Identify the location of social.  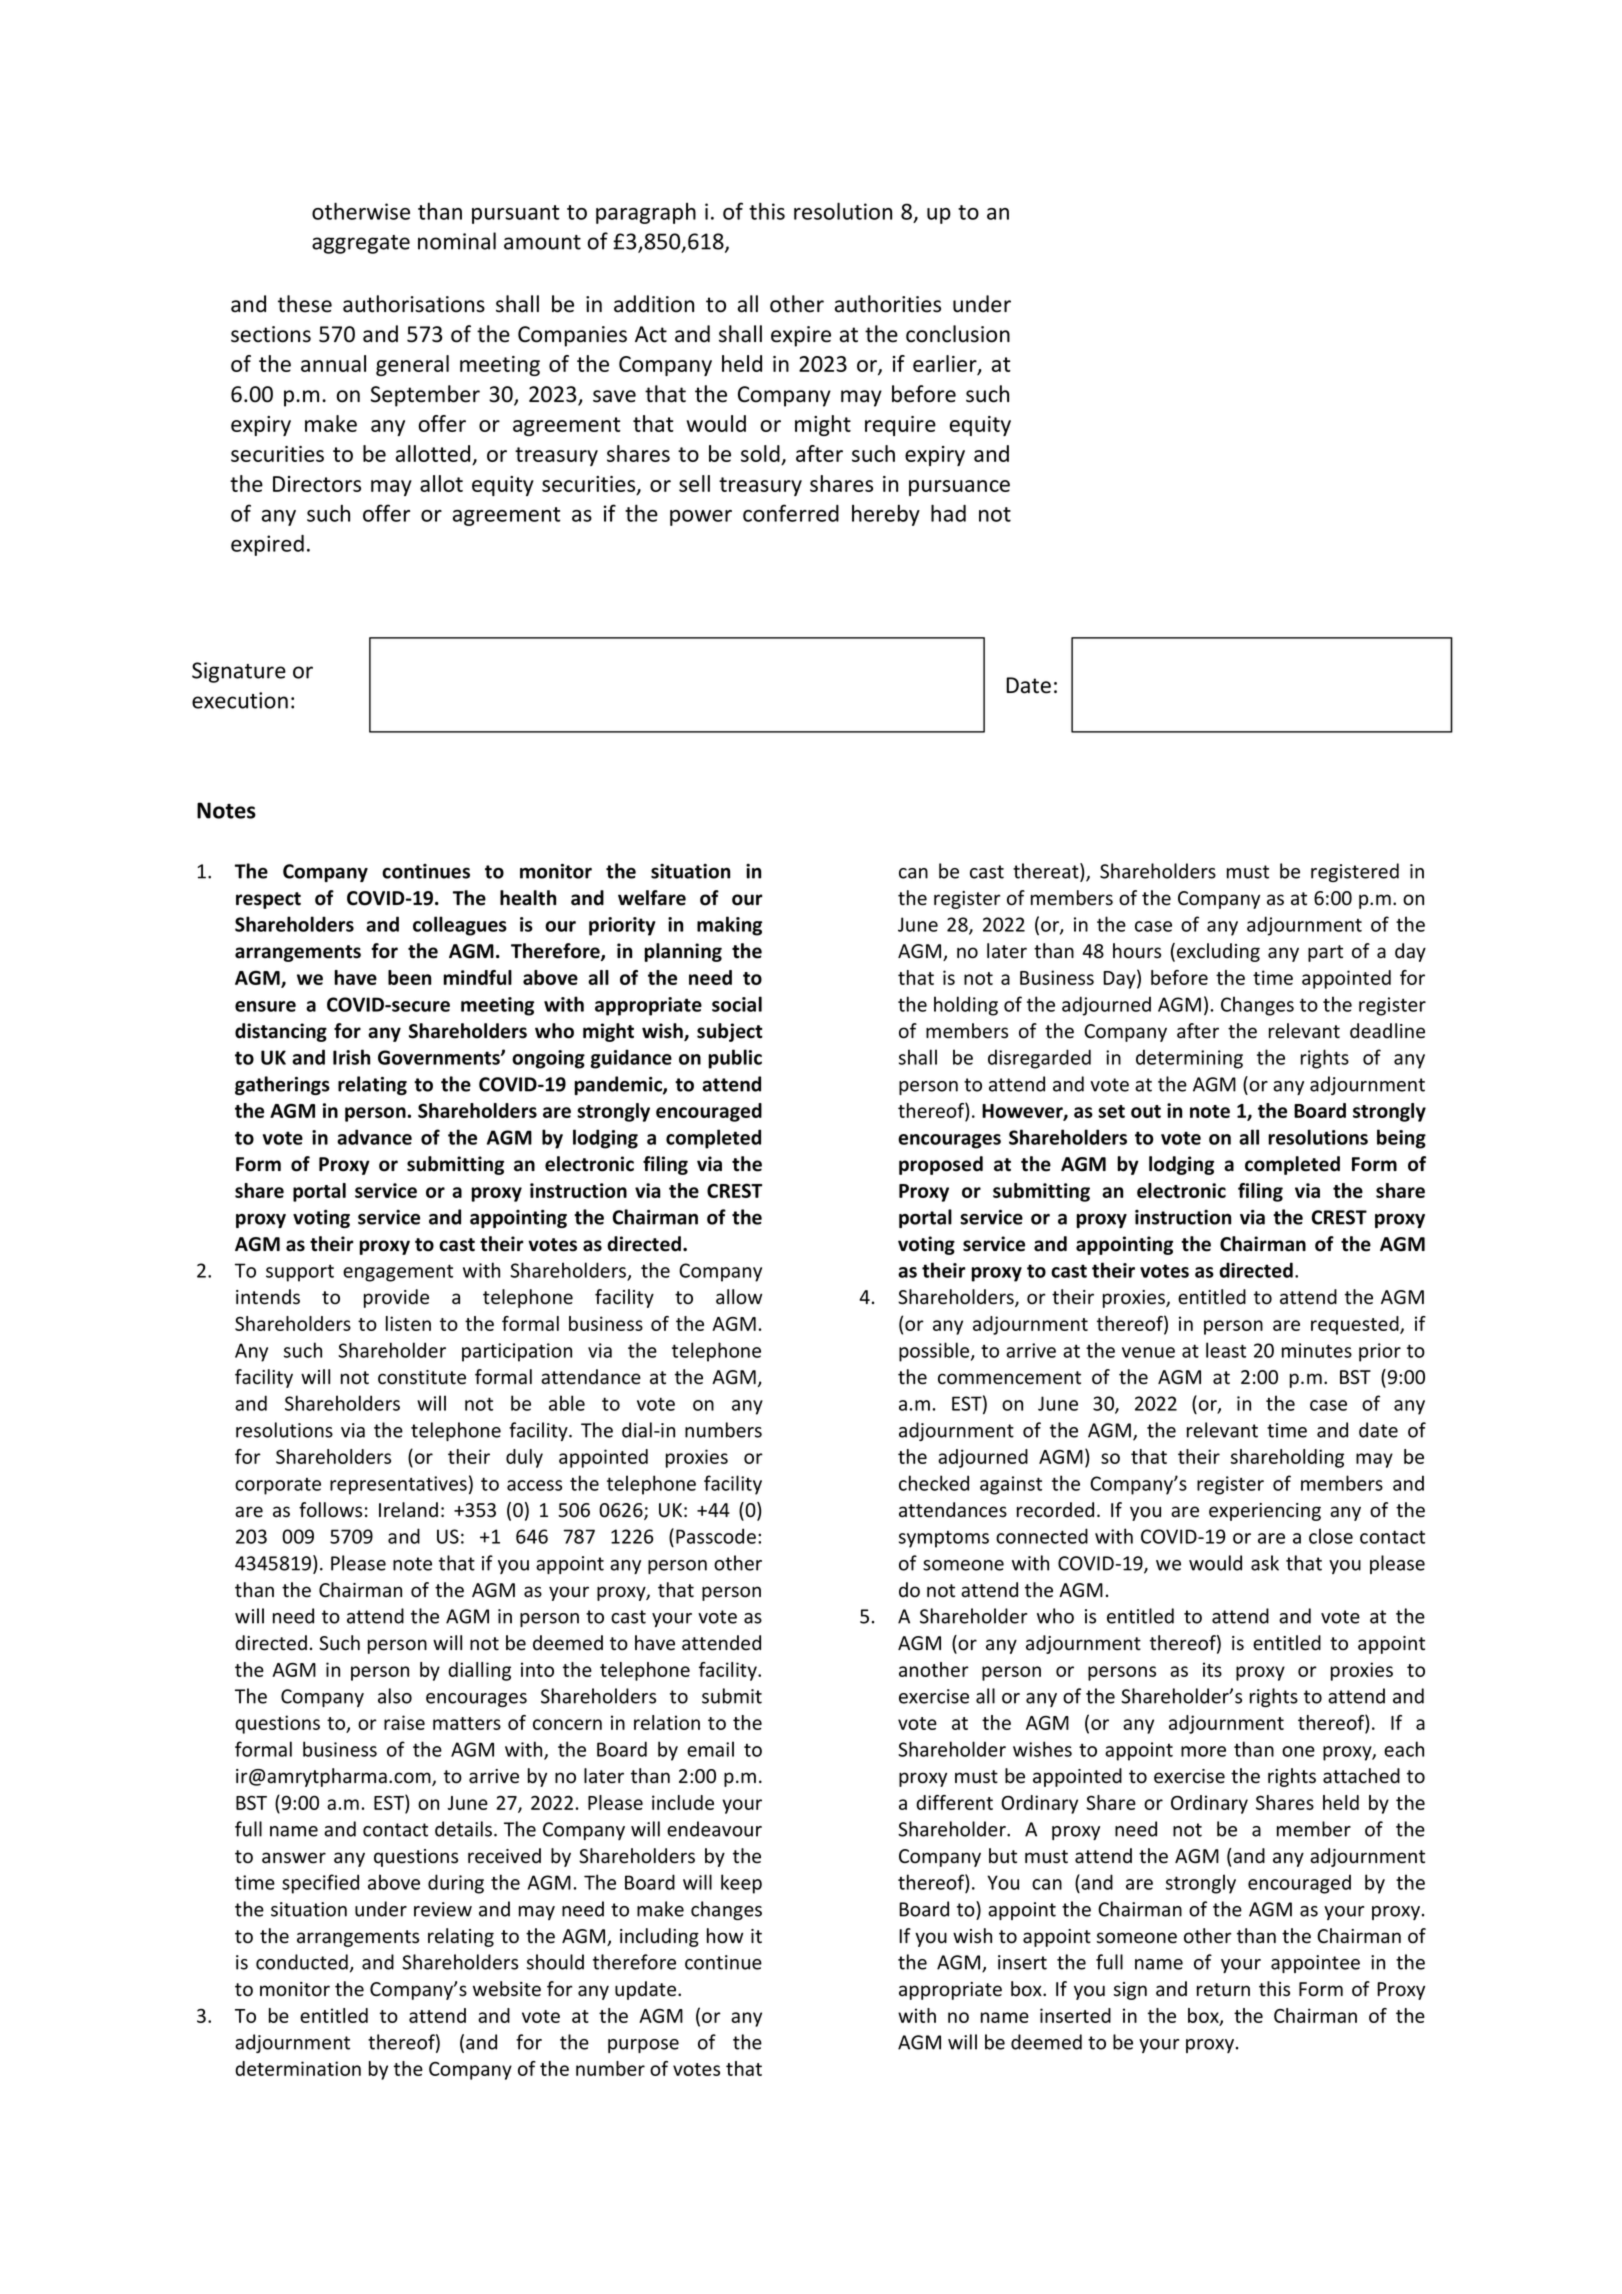
(737, 1004).
